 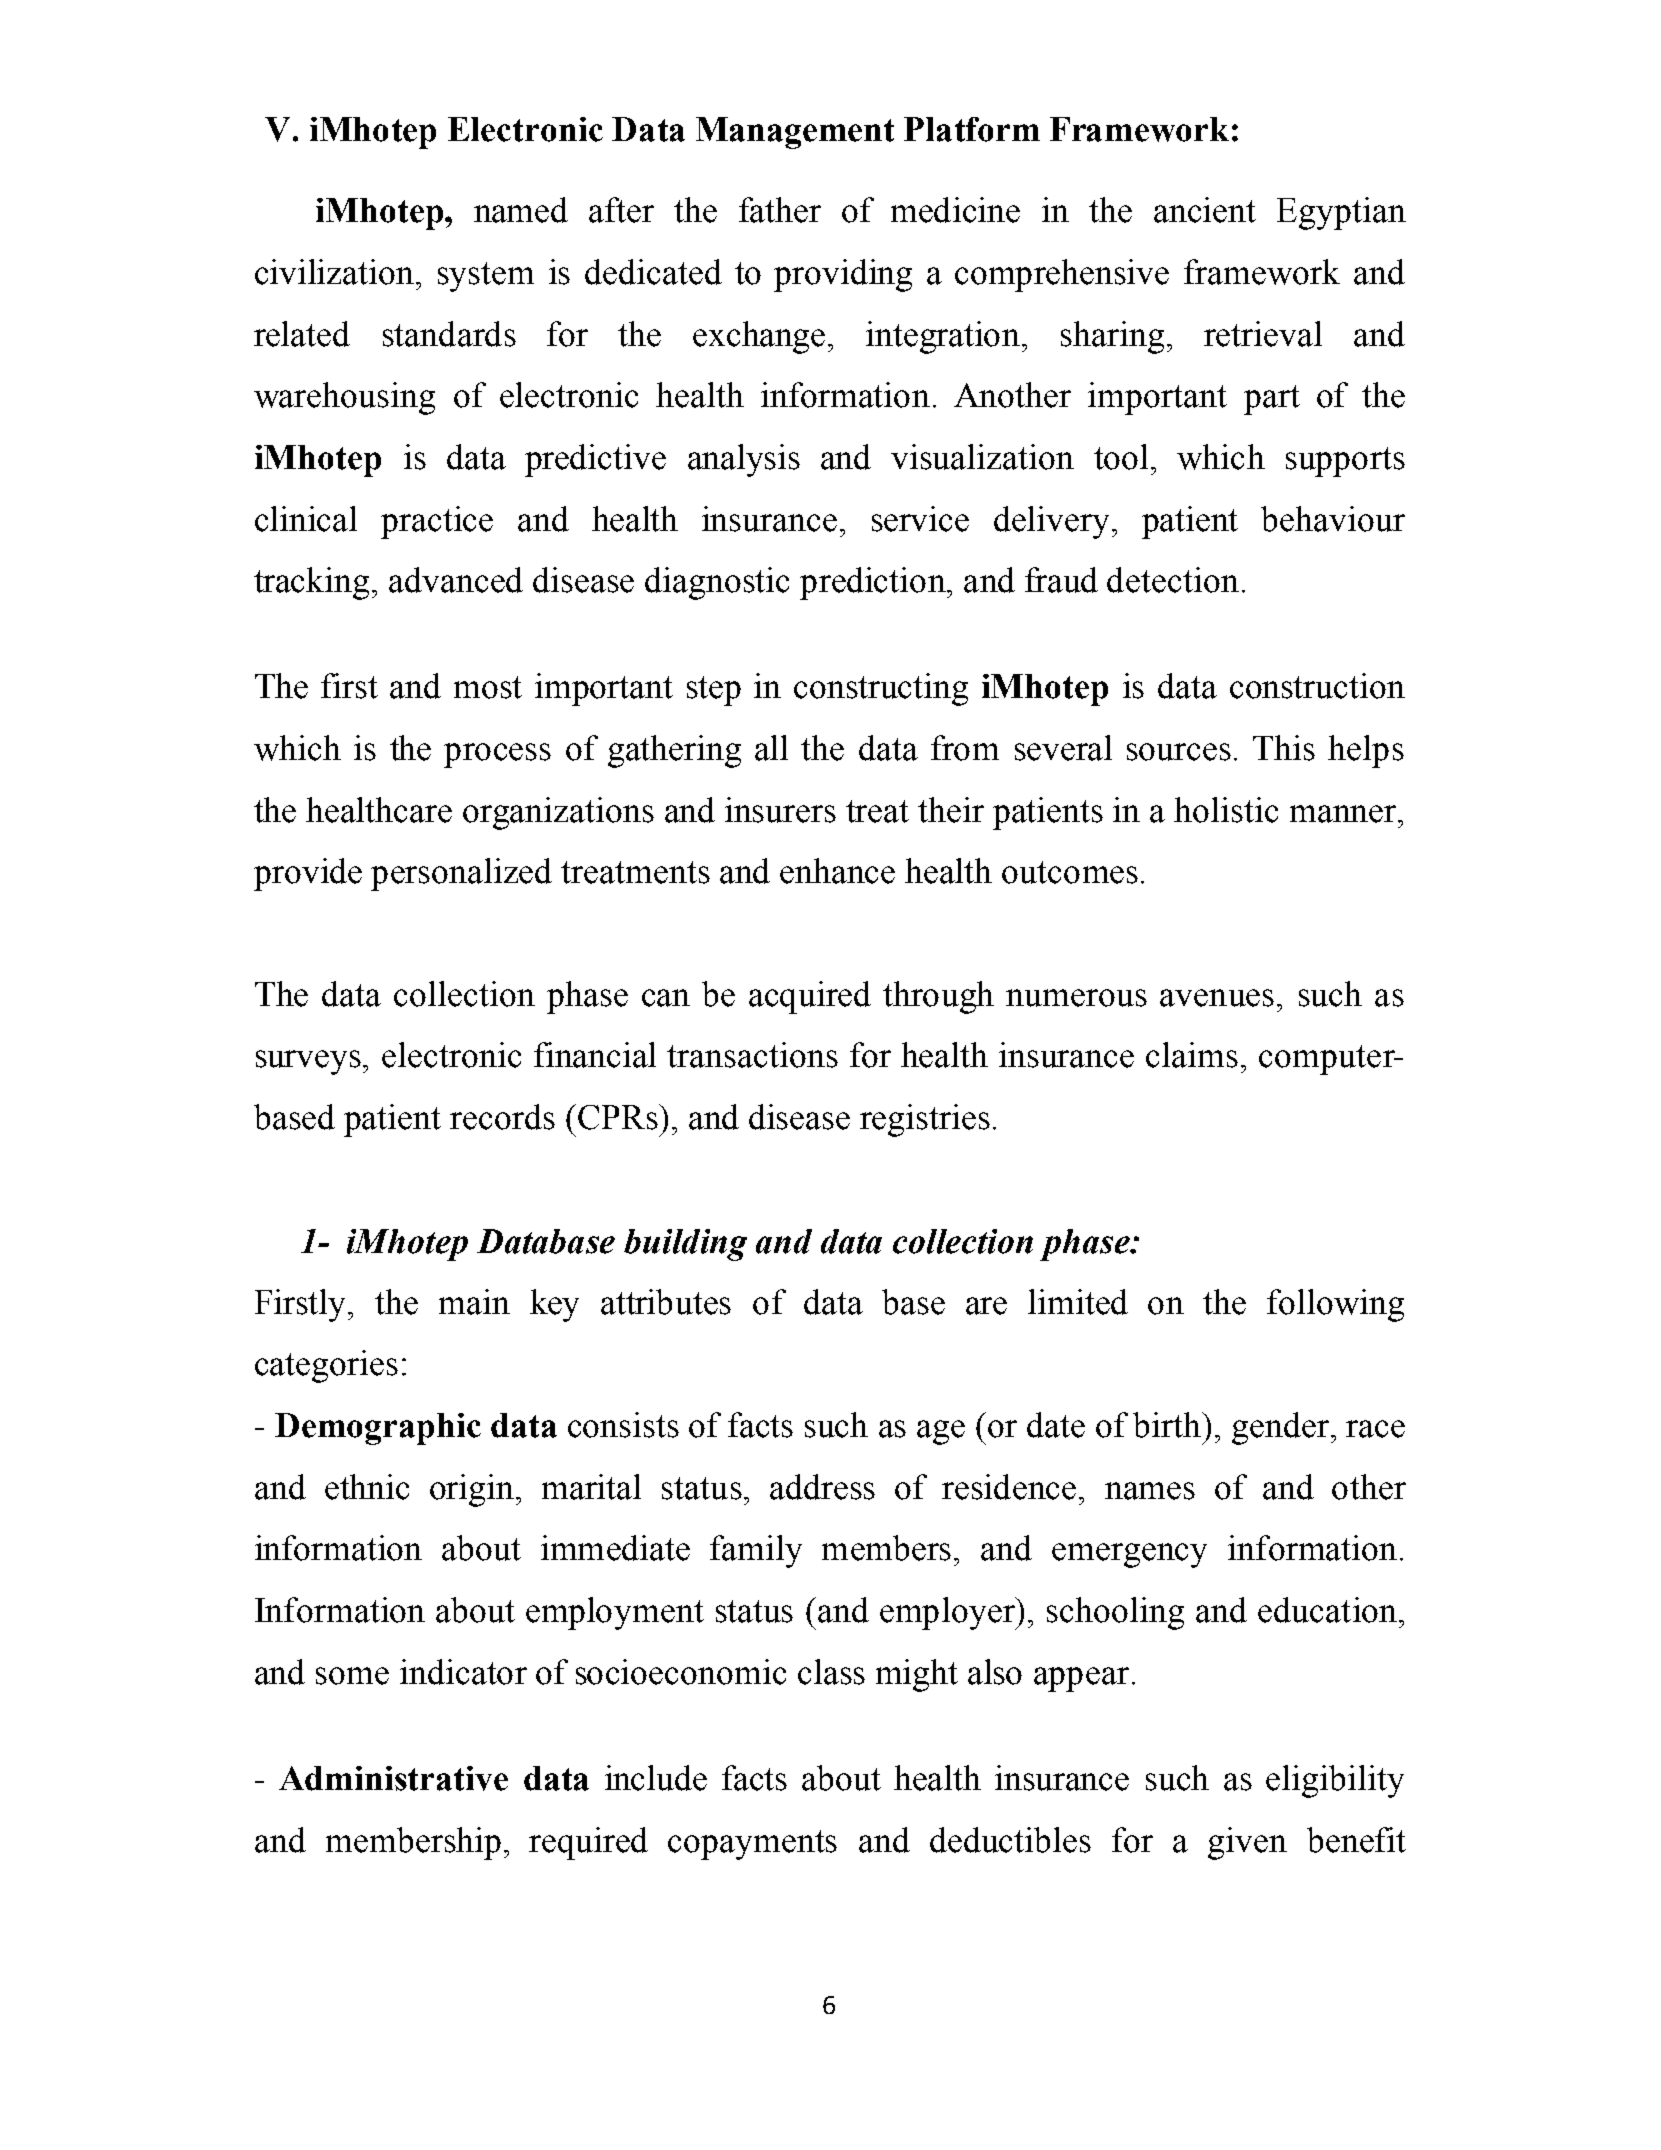 I want to click on ancient, so click(x=1205, y=210).
